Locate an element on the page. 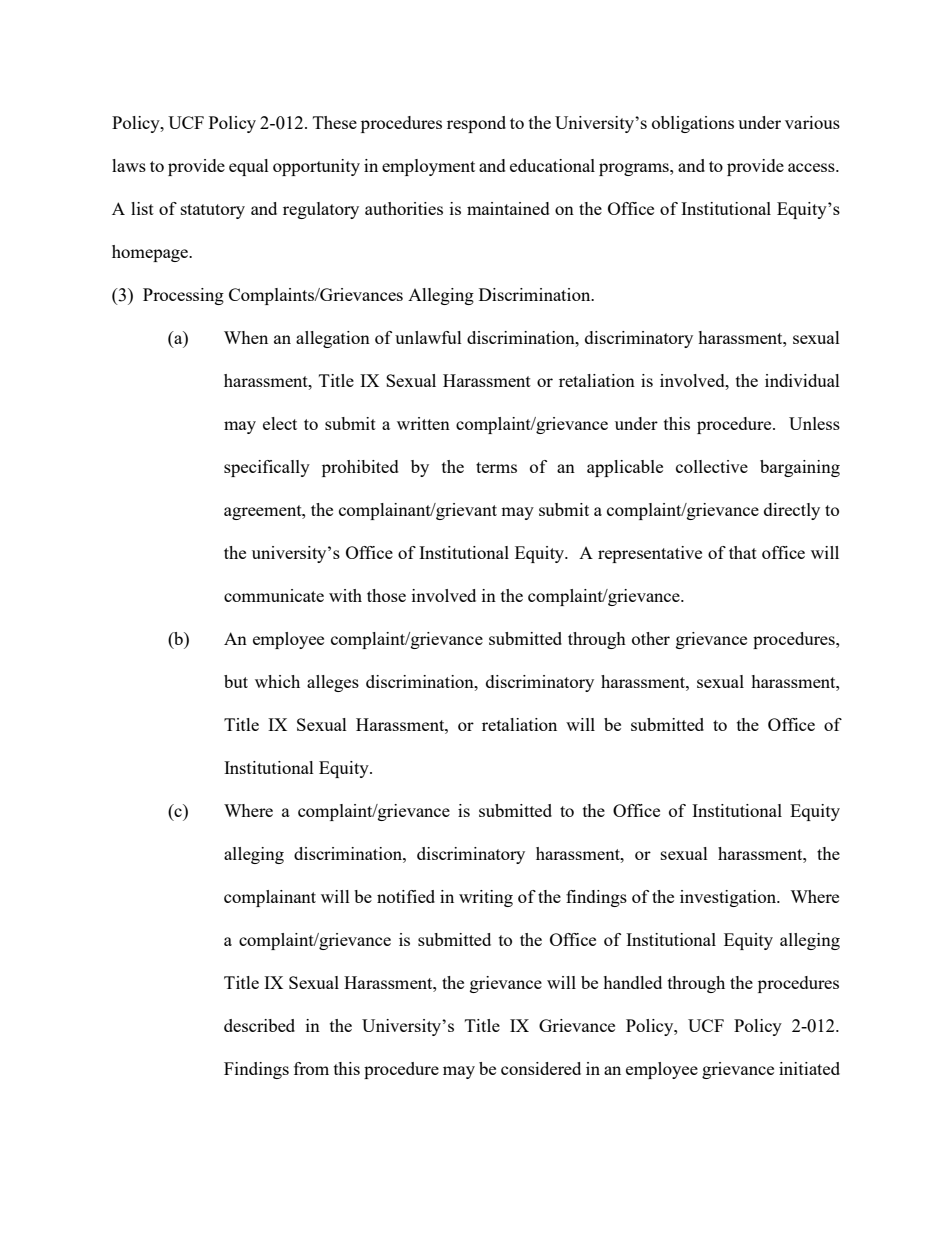  obligations is located at coordinates (693, 124).
